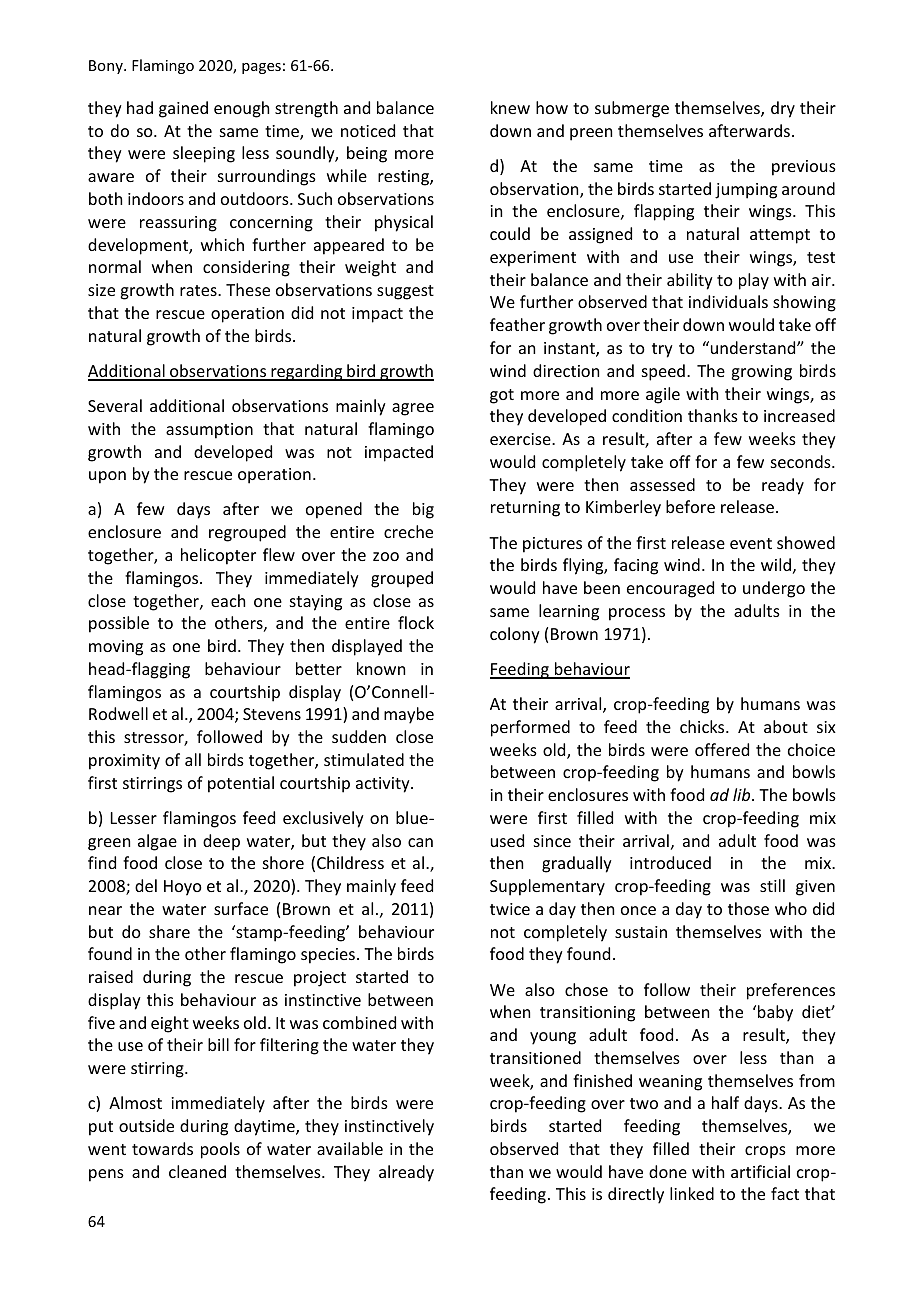 Image resolution: width=924 pixels, height=1308 pixels. I want to click on undergo, so click(774, 589).
